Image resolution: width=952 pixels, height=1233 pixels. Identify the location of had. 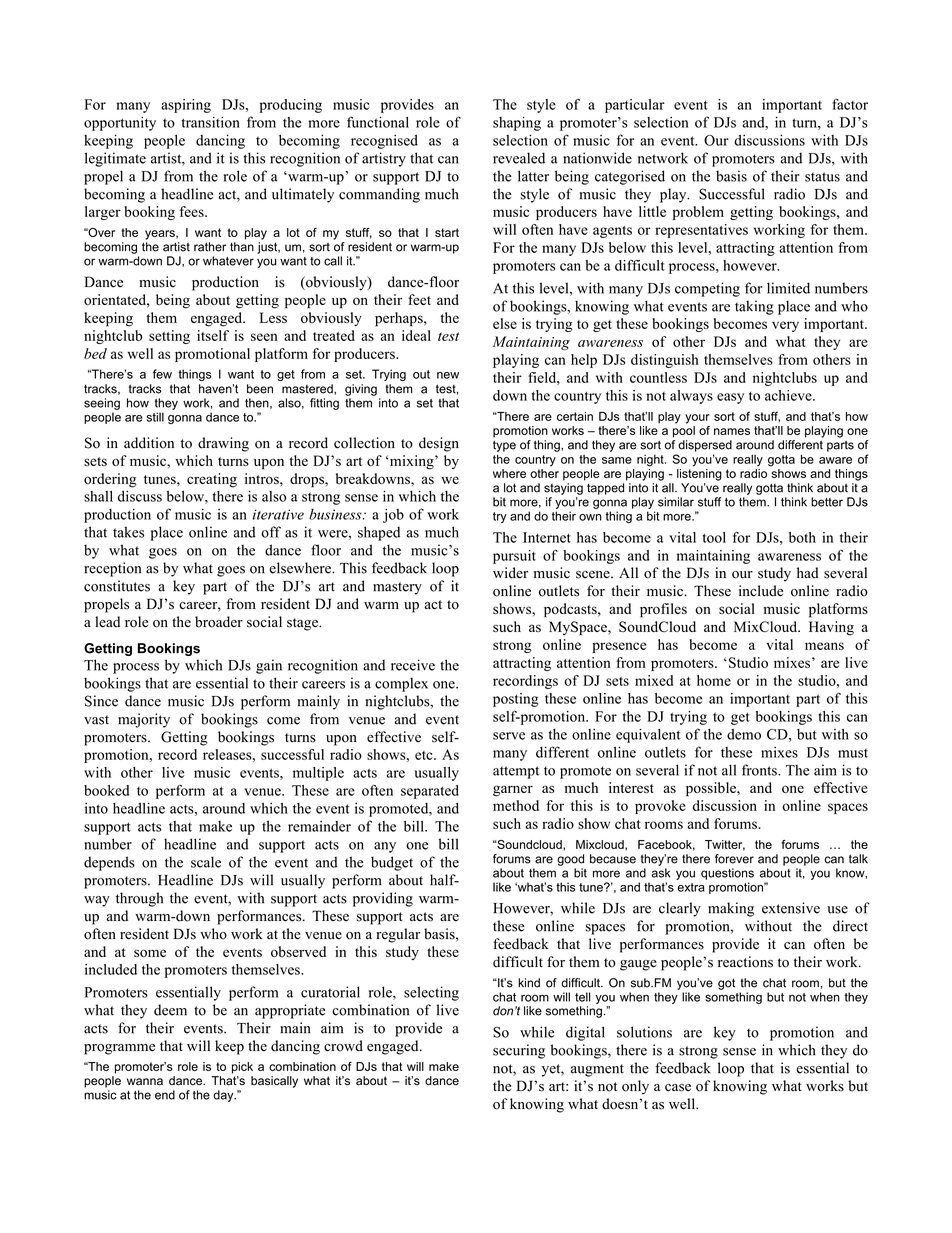
(807, 573).
